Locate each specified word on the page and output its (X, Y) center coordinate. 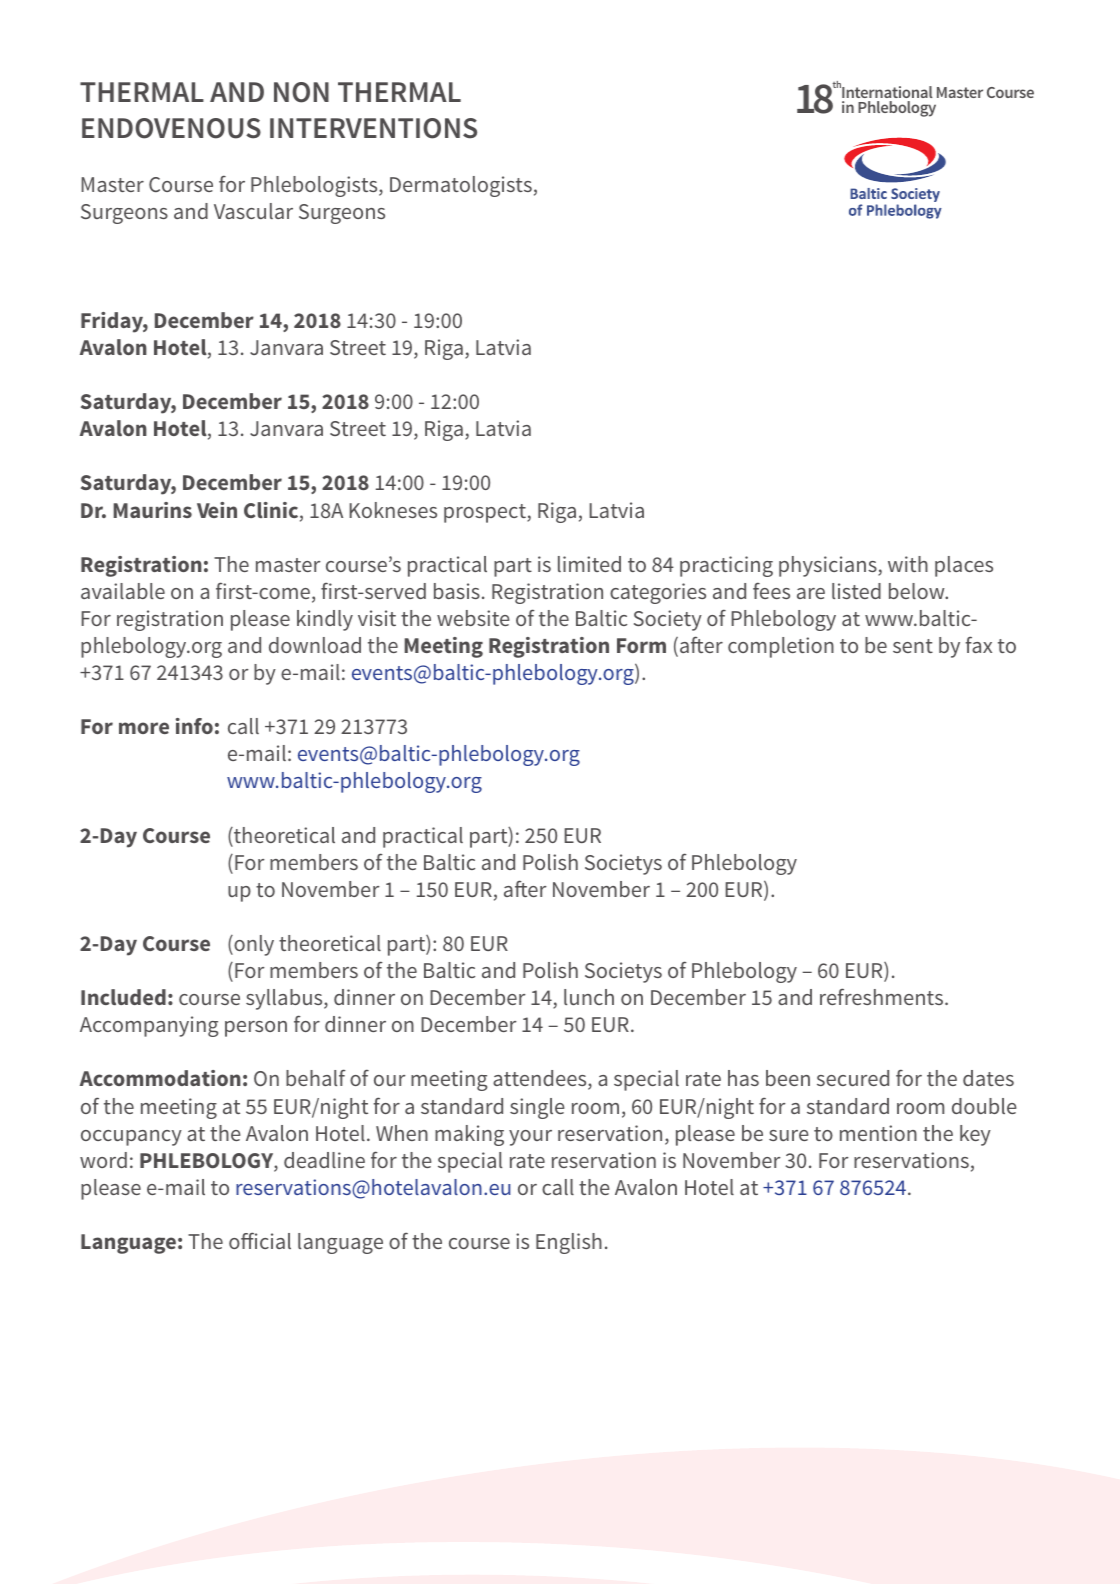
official (260, 1240)
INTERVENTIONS (373, 128)
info (194, 726)
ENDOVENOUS (171, 128)
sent (913, 646)
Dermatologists (461, 186)
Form (641, 645)
